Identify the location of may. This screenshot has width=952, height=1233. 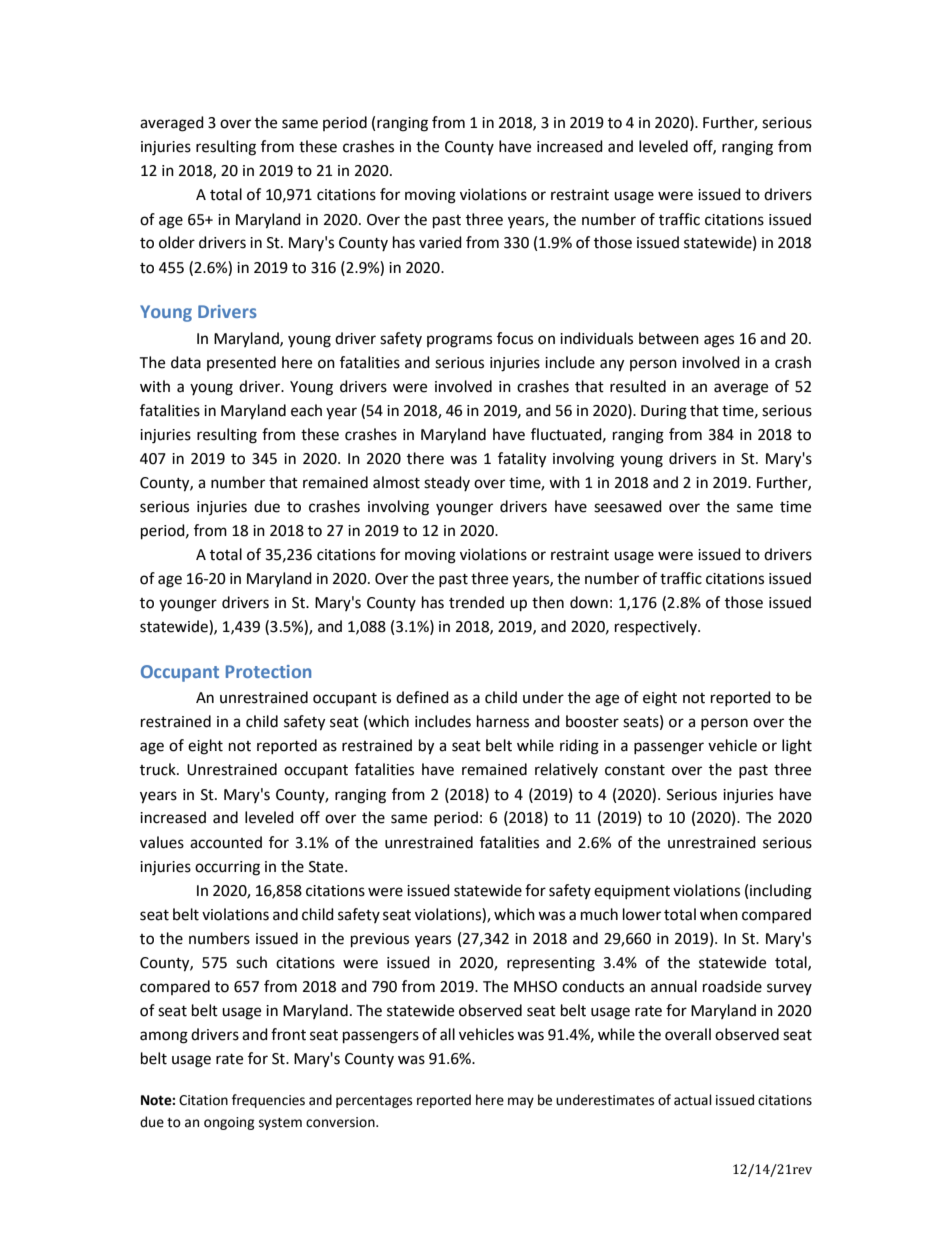
(521, 1102).
